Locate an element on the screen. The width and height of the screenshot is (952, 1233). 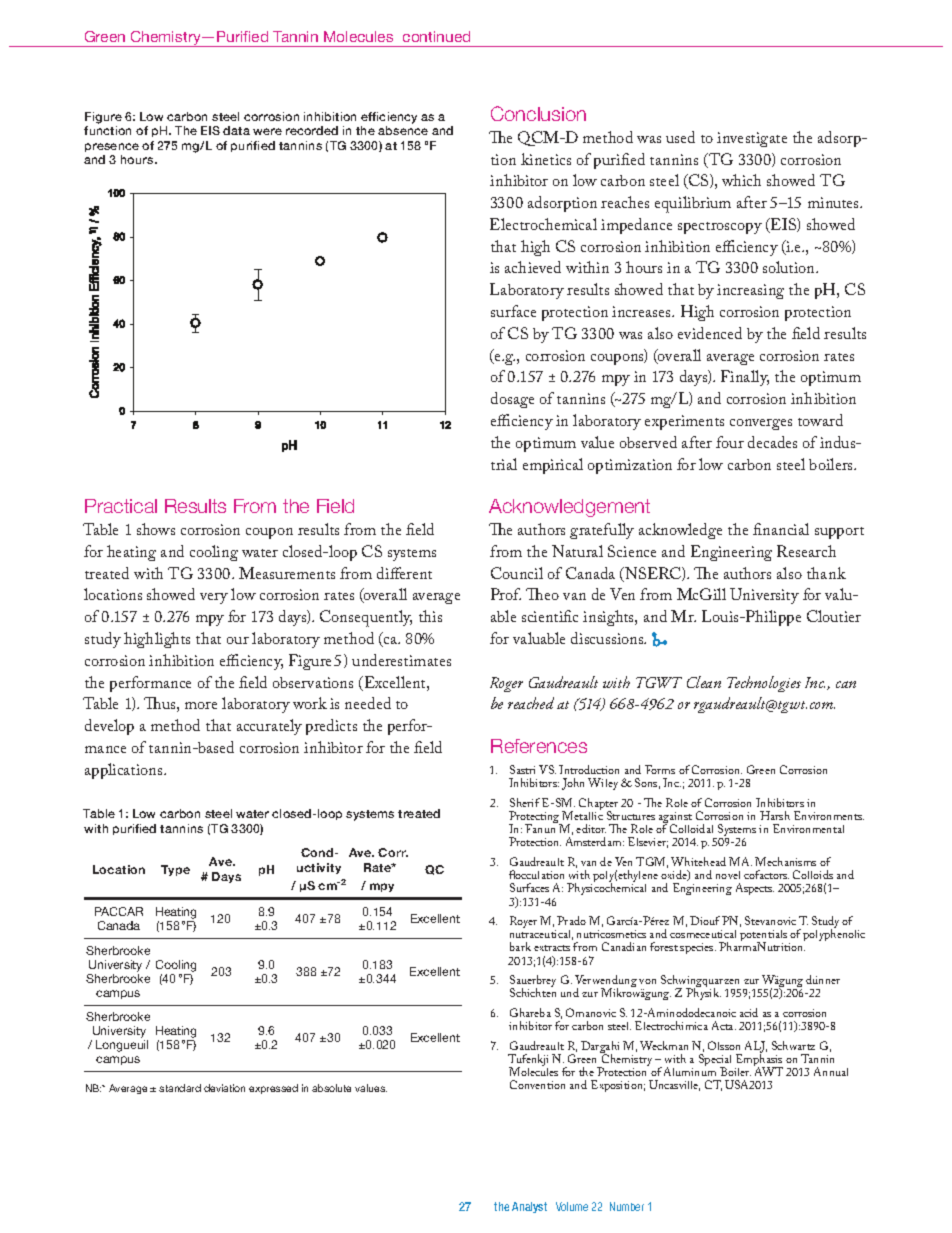
standard is located at coordinates (180, 1088).
